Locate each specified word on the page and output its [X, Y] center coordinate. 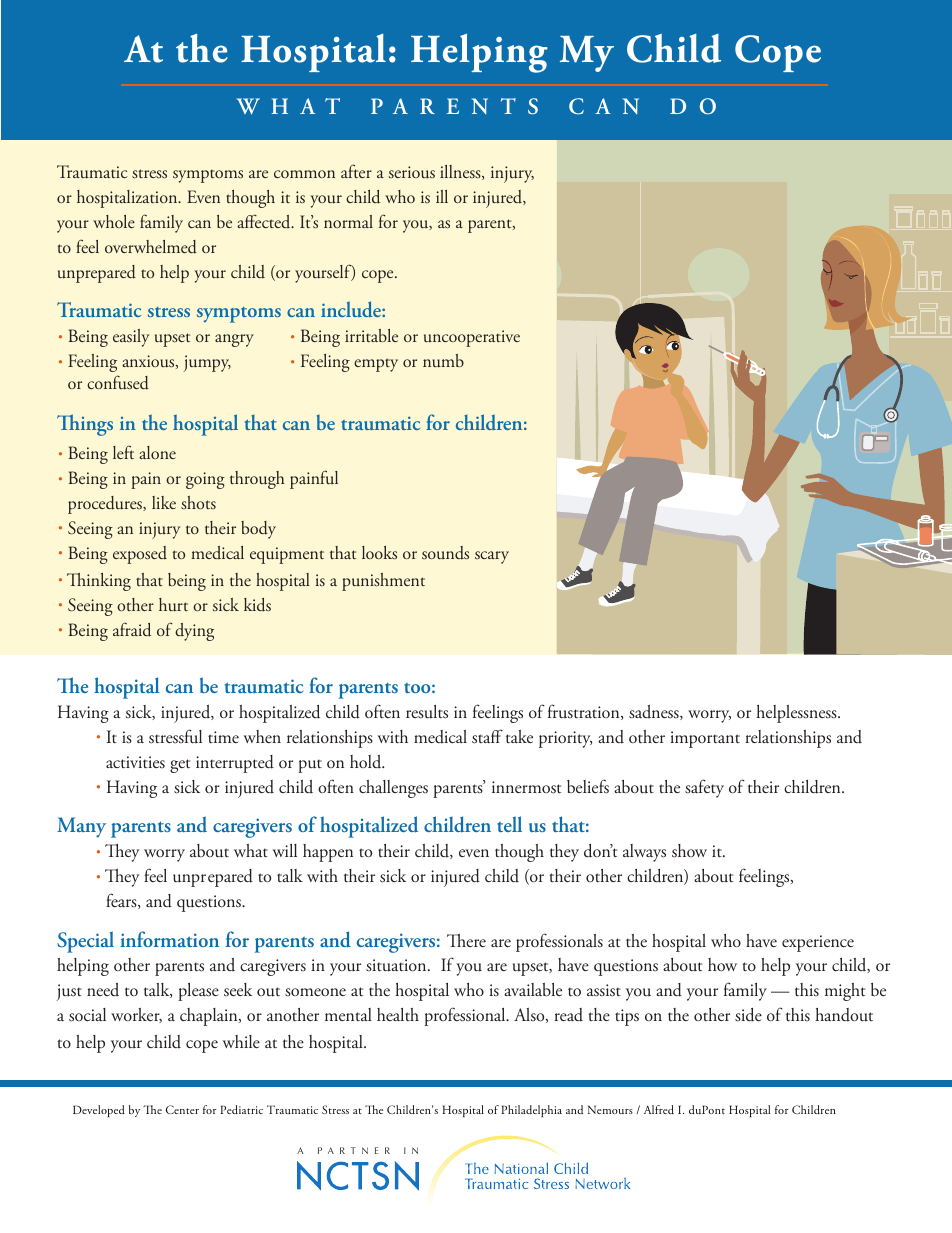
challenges [393, 789]
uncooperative [472, 338]
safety [704, 788]
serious [412, 172]
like [164, 502]
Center [182, 1109]
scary [492, 557]
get [180, 766]
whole [114, 221]
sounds [445, 553]
